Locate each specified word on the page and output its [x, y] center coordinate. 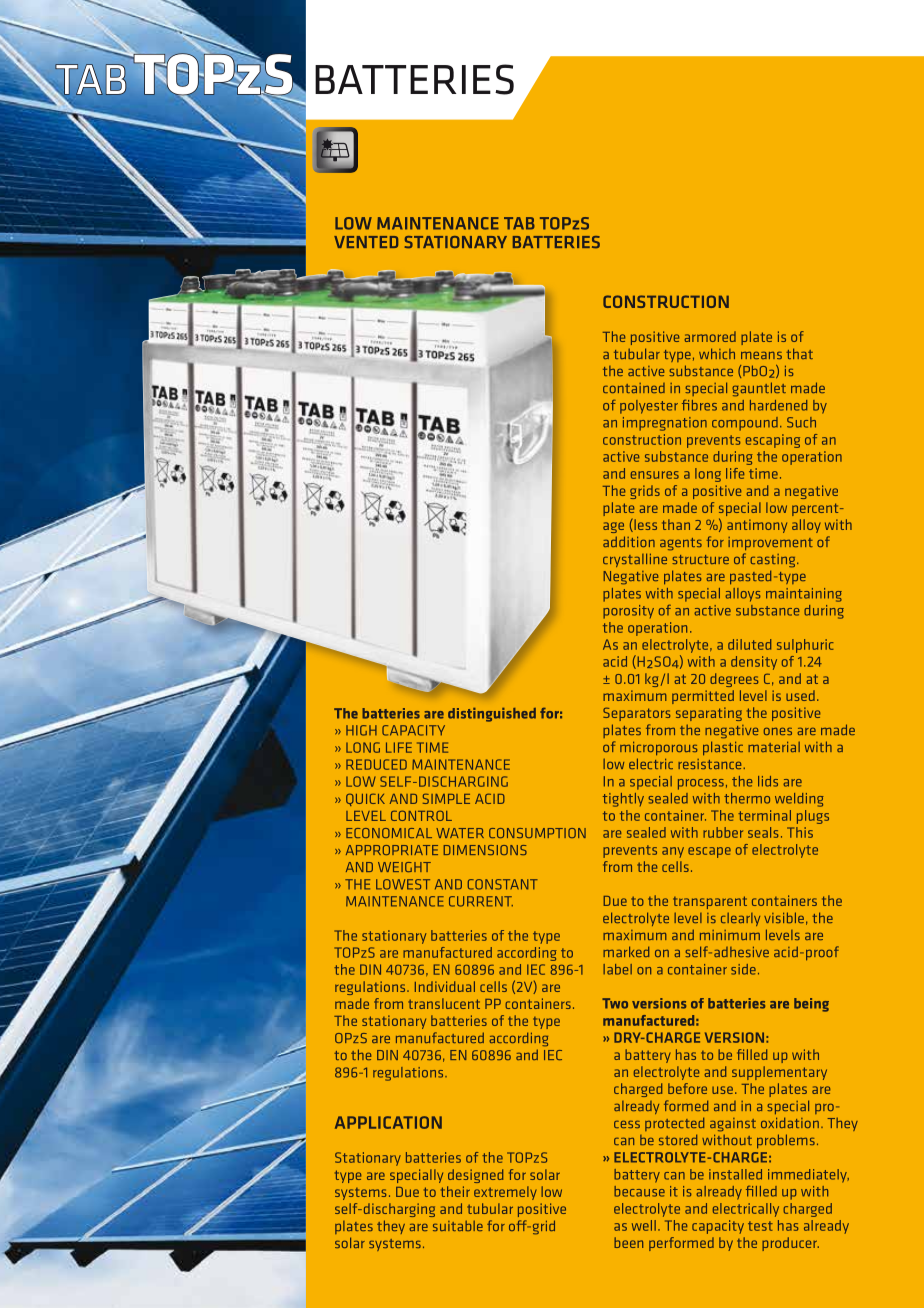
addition [629, 541]
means [761, 355]
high [361, 730]
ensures [655, 475]
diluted [749, 644]
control [421, 815]
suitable [458, 1225]
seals [763, 832]
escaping [773, 441]
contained [634, 388]
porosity [628, 612]
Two [615, 1003]
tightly [623, 800]
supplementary [779, 1073]
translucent [444, 1003]
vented [366, 242]
